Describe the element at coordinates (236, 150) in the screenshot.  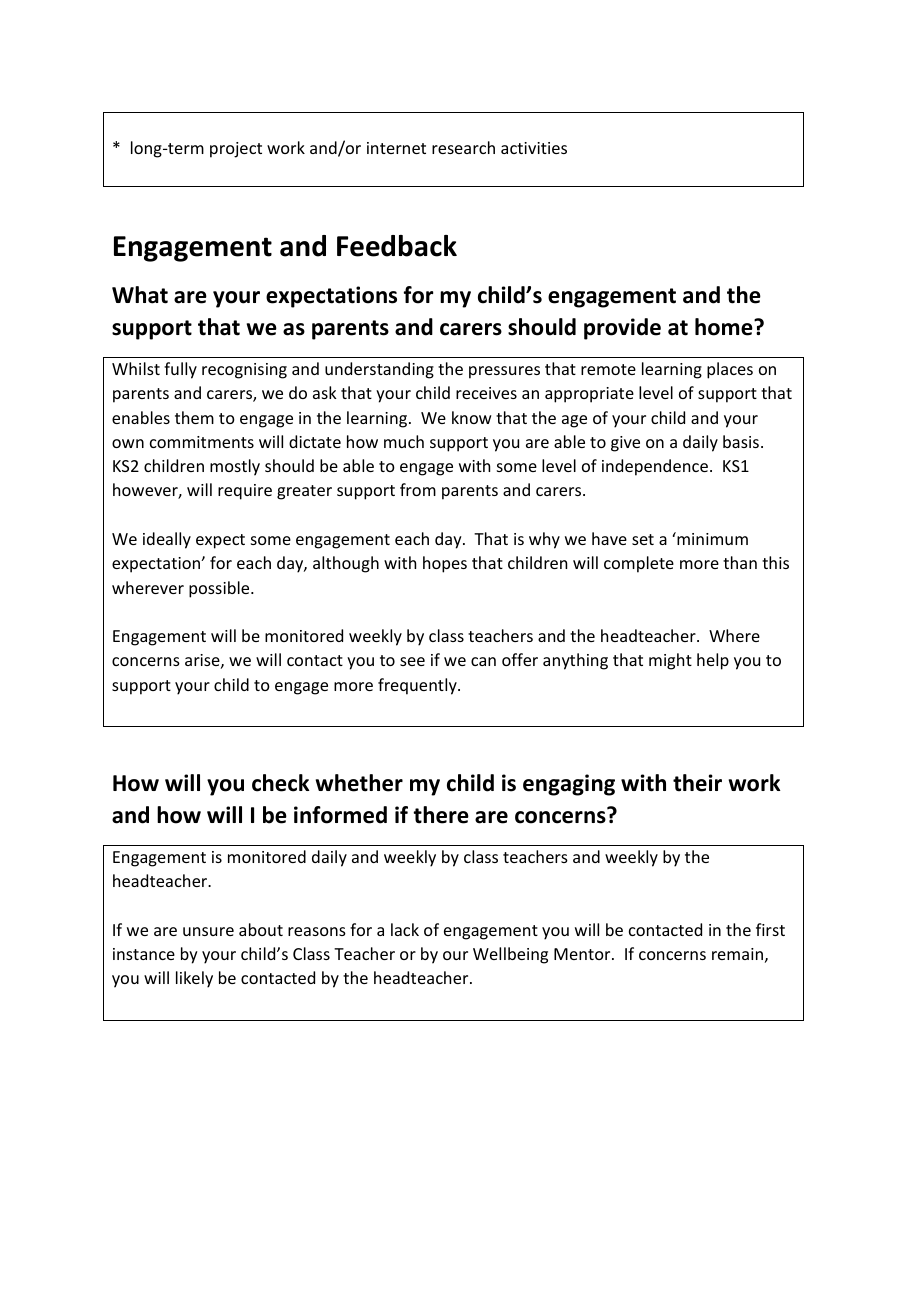
I see `project` at that location.
